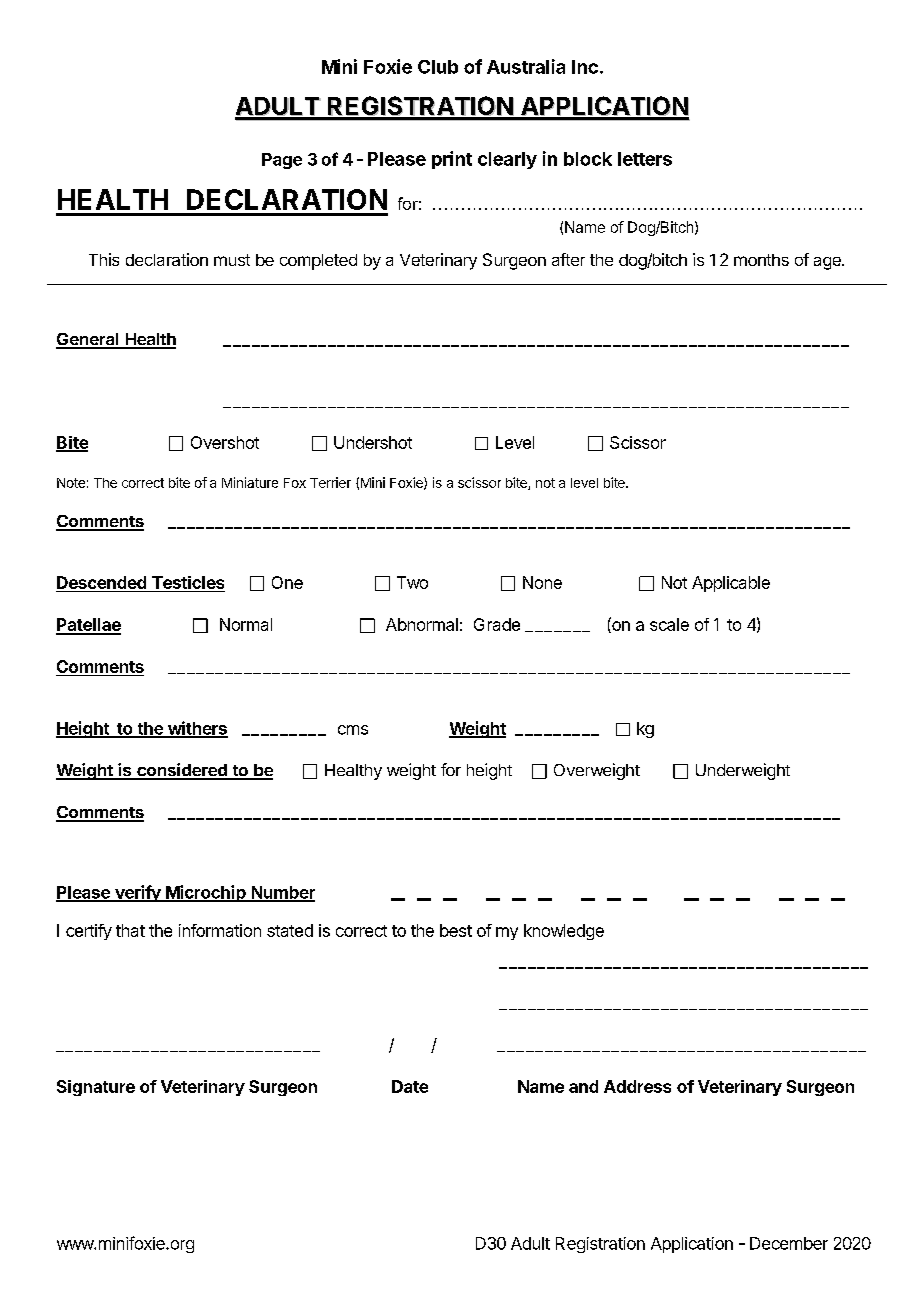 Image resolution: width=924 pixels, height=1308 pixels. I want to click on Page, so click(282, 161).
